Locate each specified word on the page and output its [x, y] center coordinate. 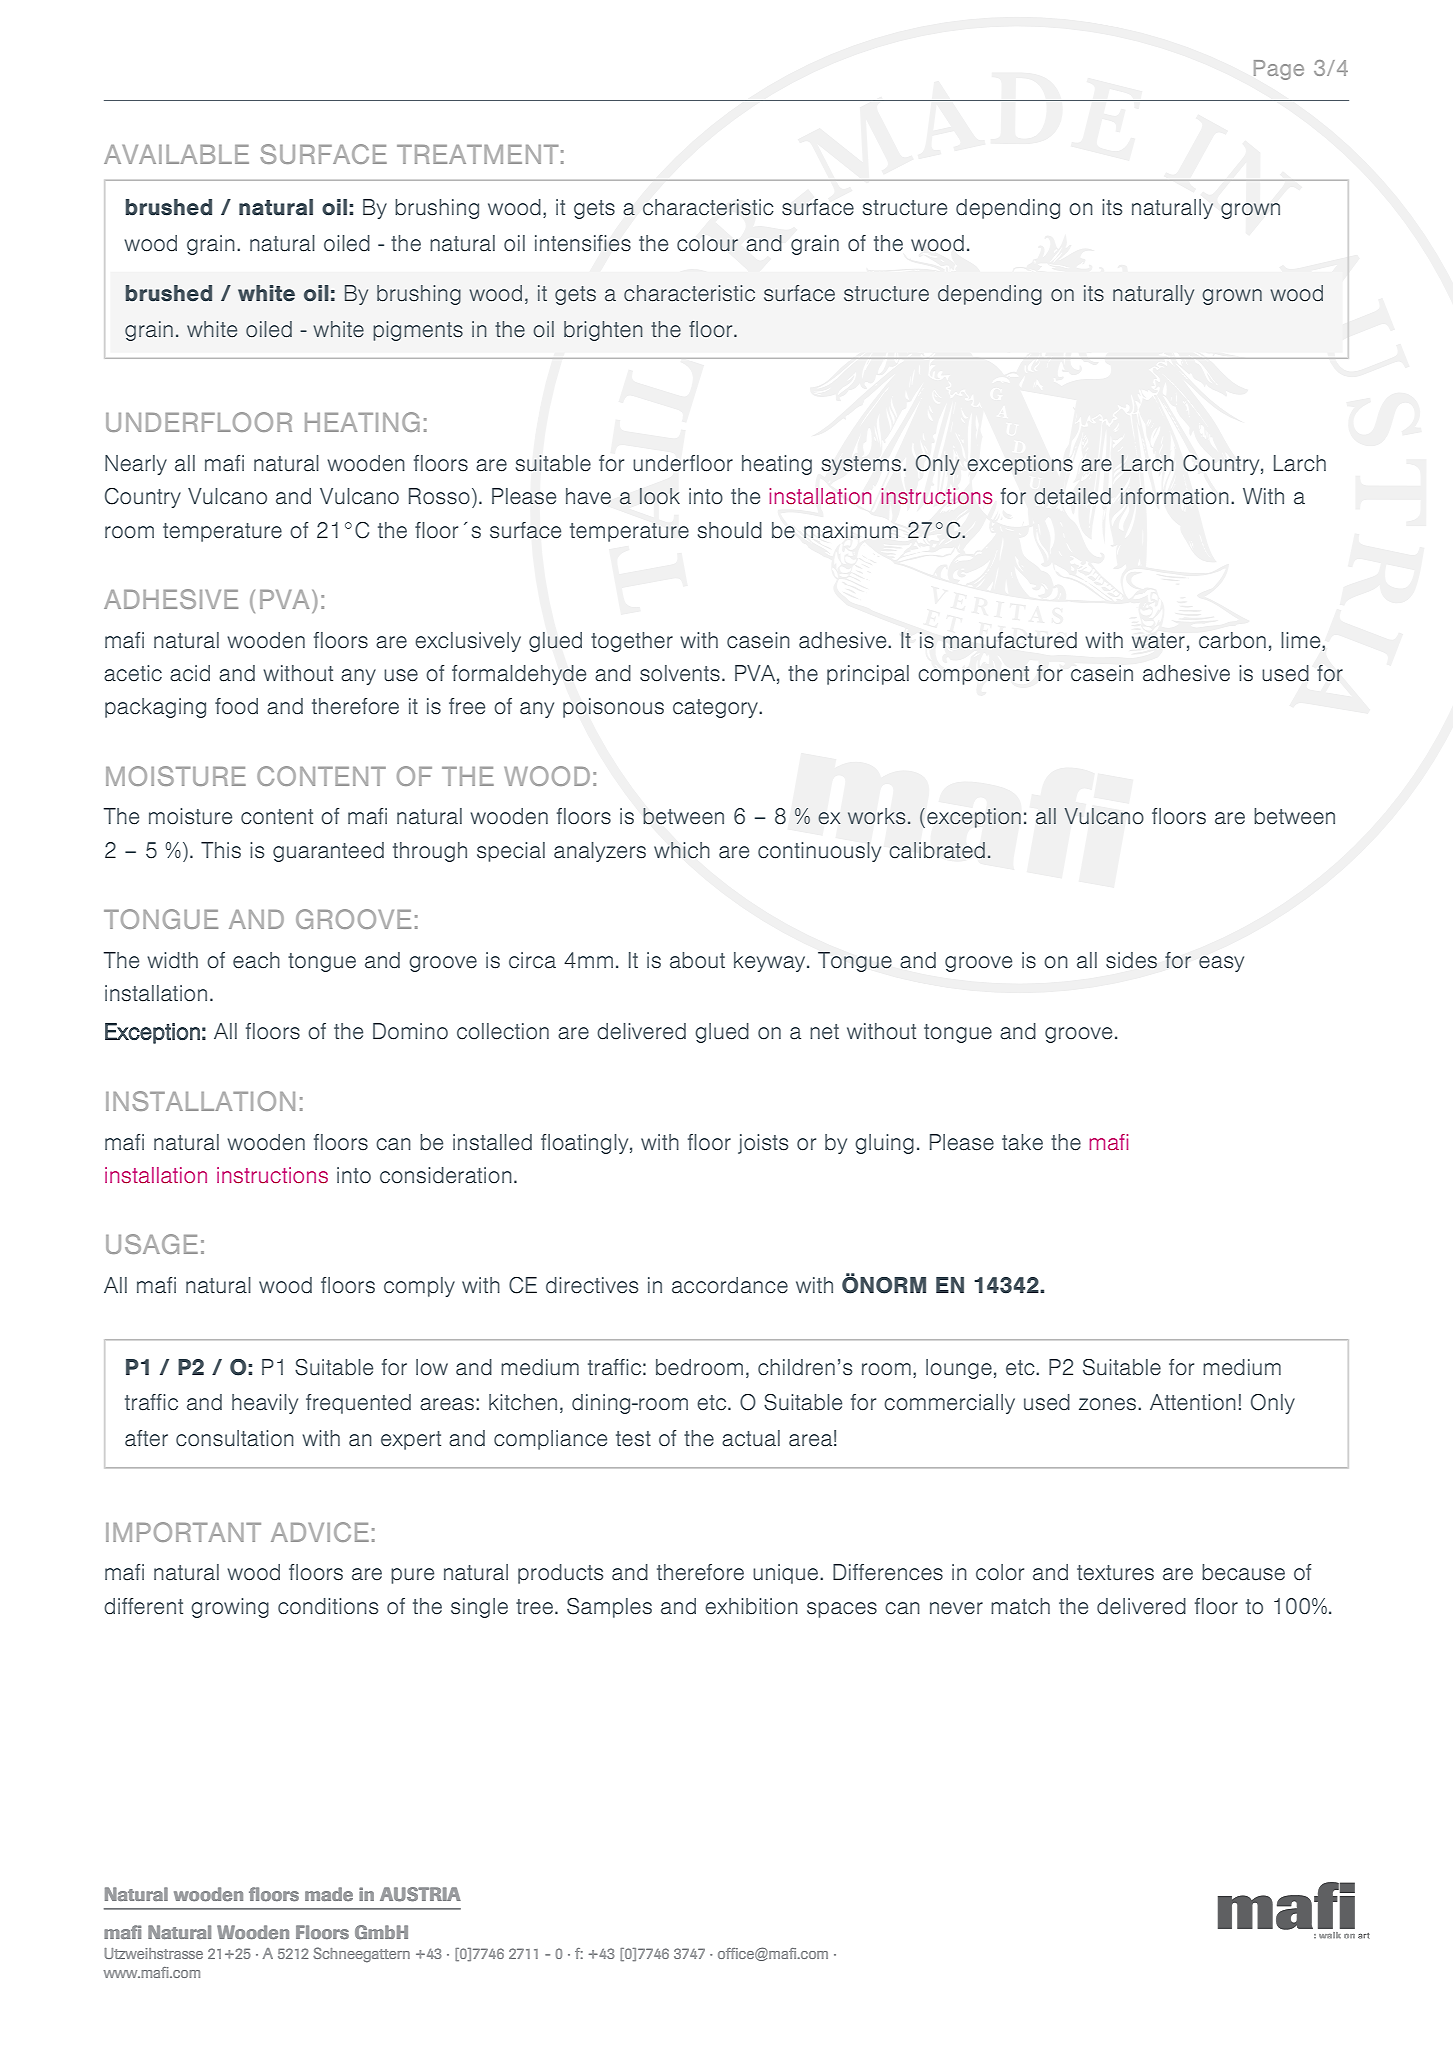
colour [707, 243]
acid [190, 673]
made [329, 1894]
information [1175, 496]
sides [1131, 960]
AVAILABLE [176, 154]
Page [1279, 70]
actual [751, 1438]
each [256, 960]
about [697, 960]
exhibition [751, 1606]
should [730, 530]
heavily [265, 1404]
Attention [1193, 1402]
